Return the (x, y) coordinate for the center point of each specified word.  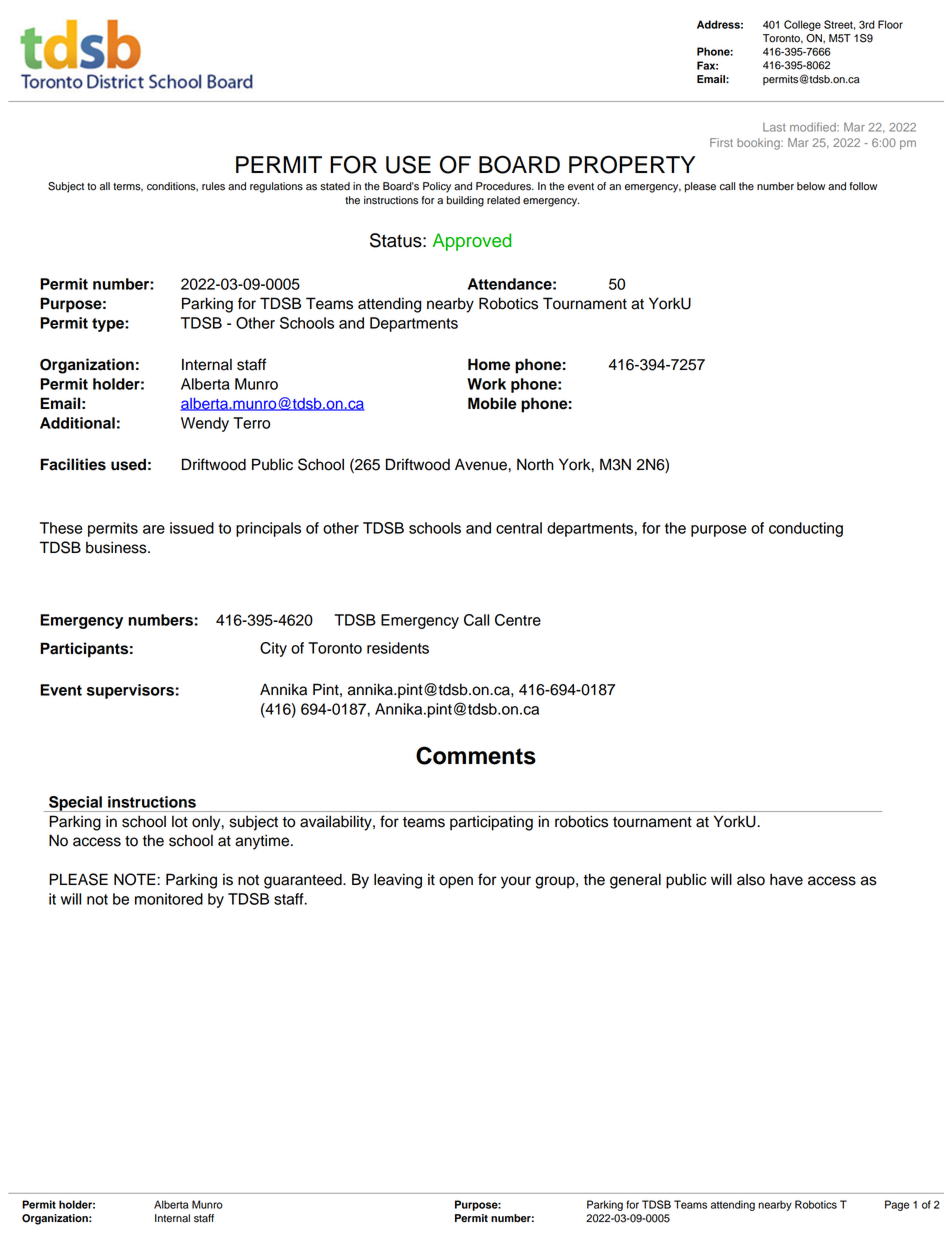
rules (213, 186)
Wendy (205, 424)
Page (897, 1205)
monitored (169, 899)
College (802, 25)
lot (180, 822)
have (786, 879)
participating (491, 823)
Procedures (504, 186)
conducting (806, 529)
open (456, 882)
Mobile (492, 403)
